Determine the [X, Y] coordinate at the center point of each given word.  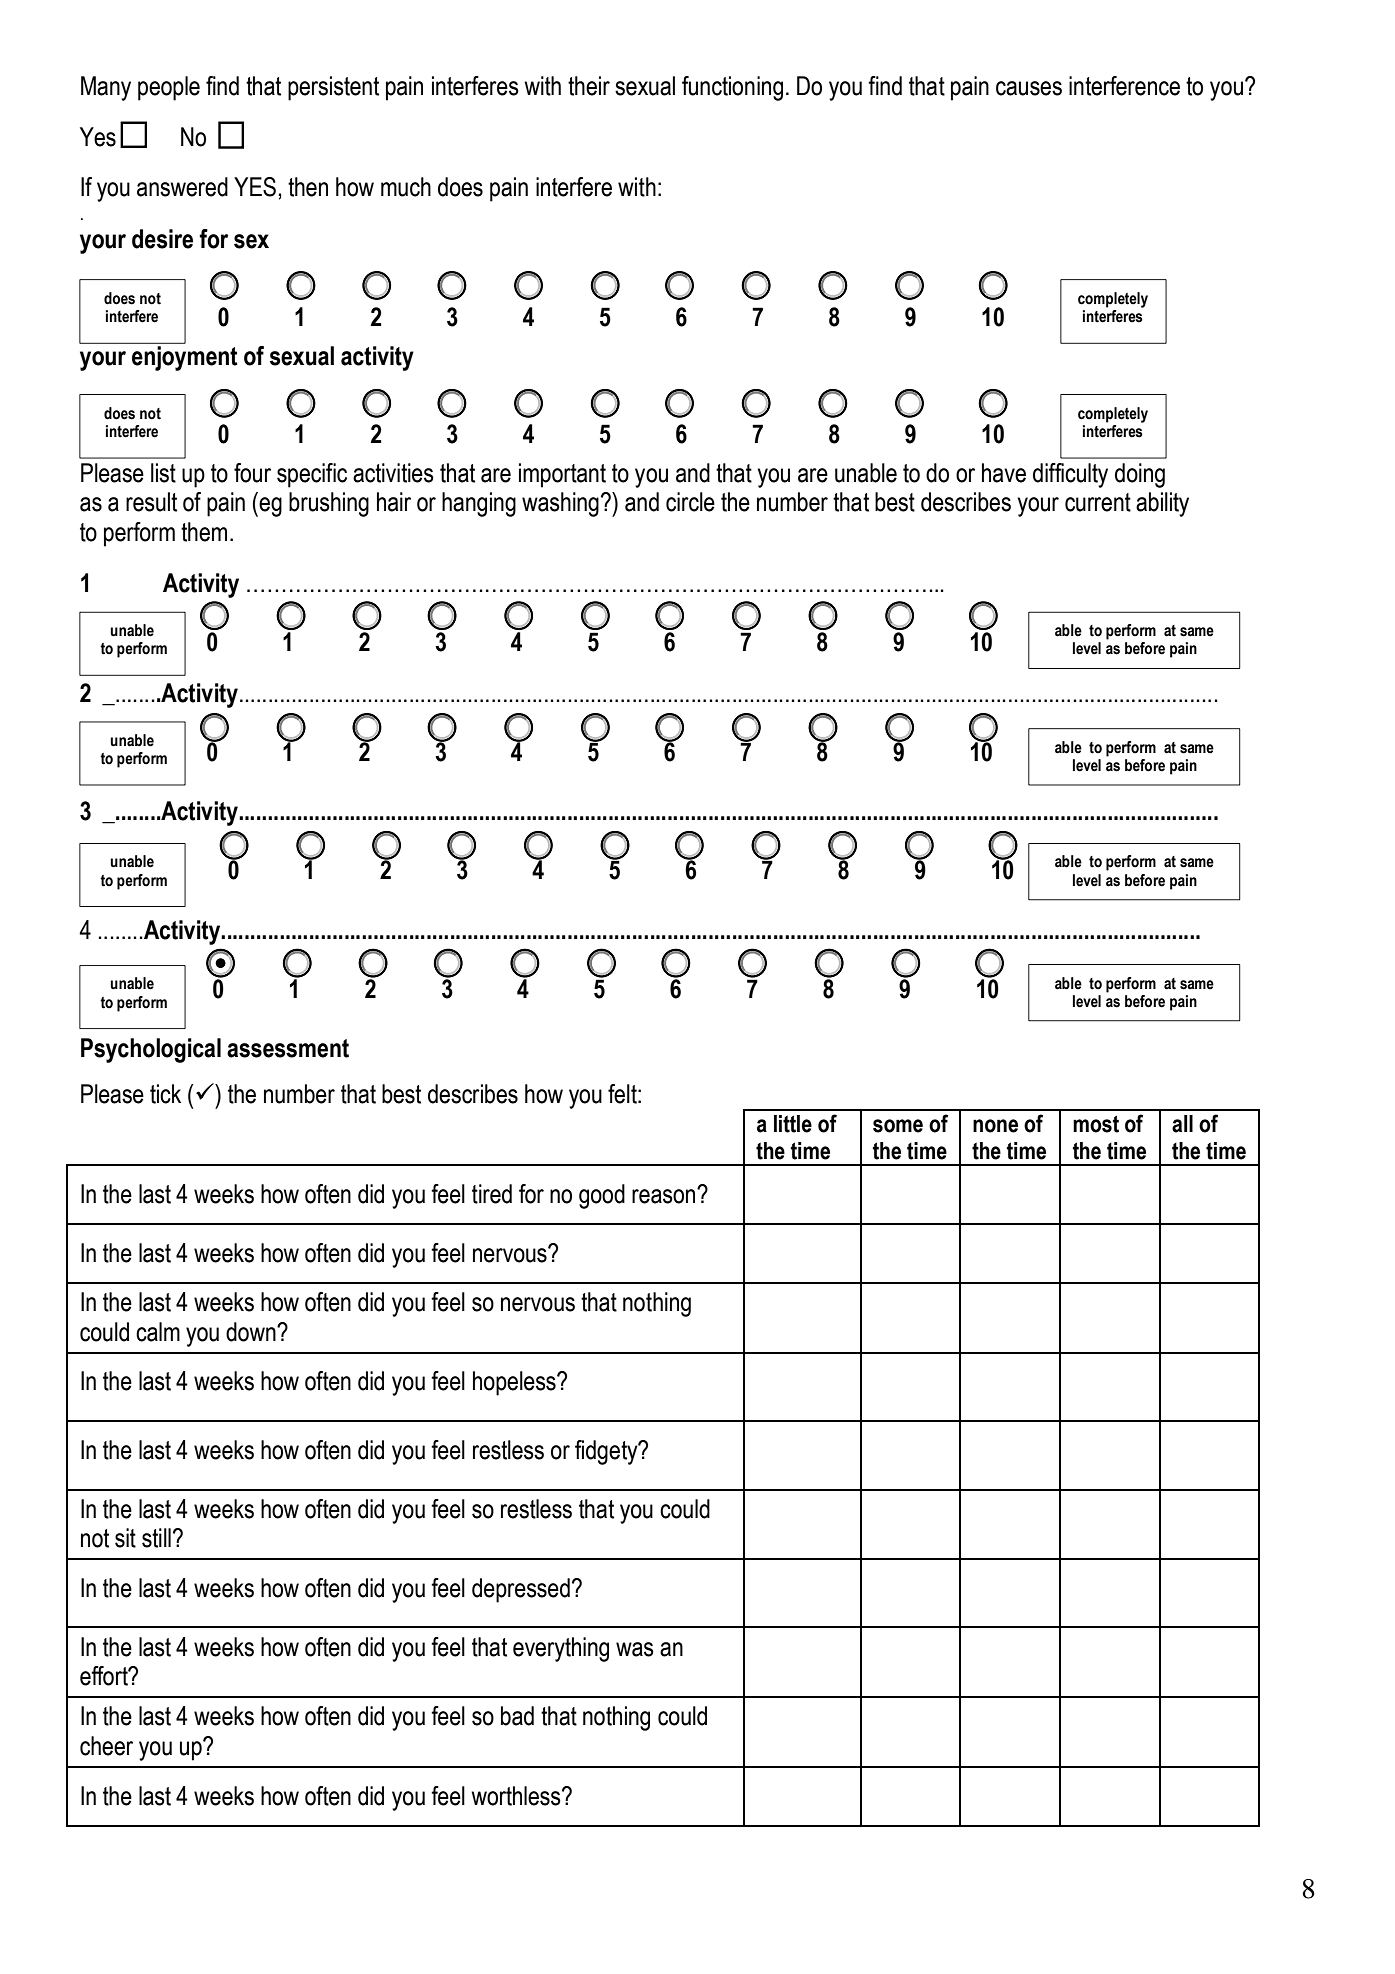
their [589, 86]
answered [182, 187]
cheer [106, 1746]
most [1096, 1124]
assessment [288, 1048]
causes [1029, 88]
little [793, 1124]
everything [561, 1649]
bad [517, 1716]
